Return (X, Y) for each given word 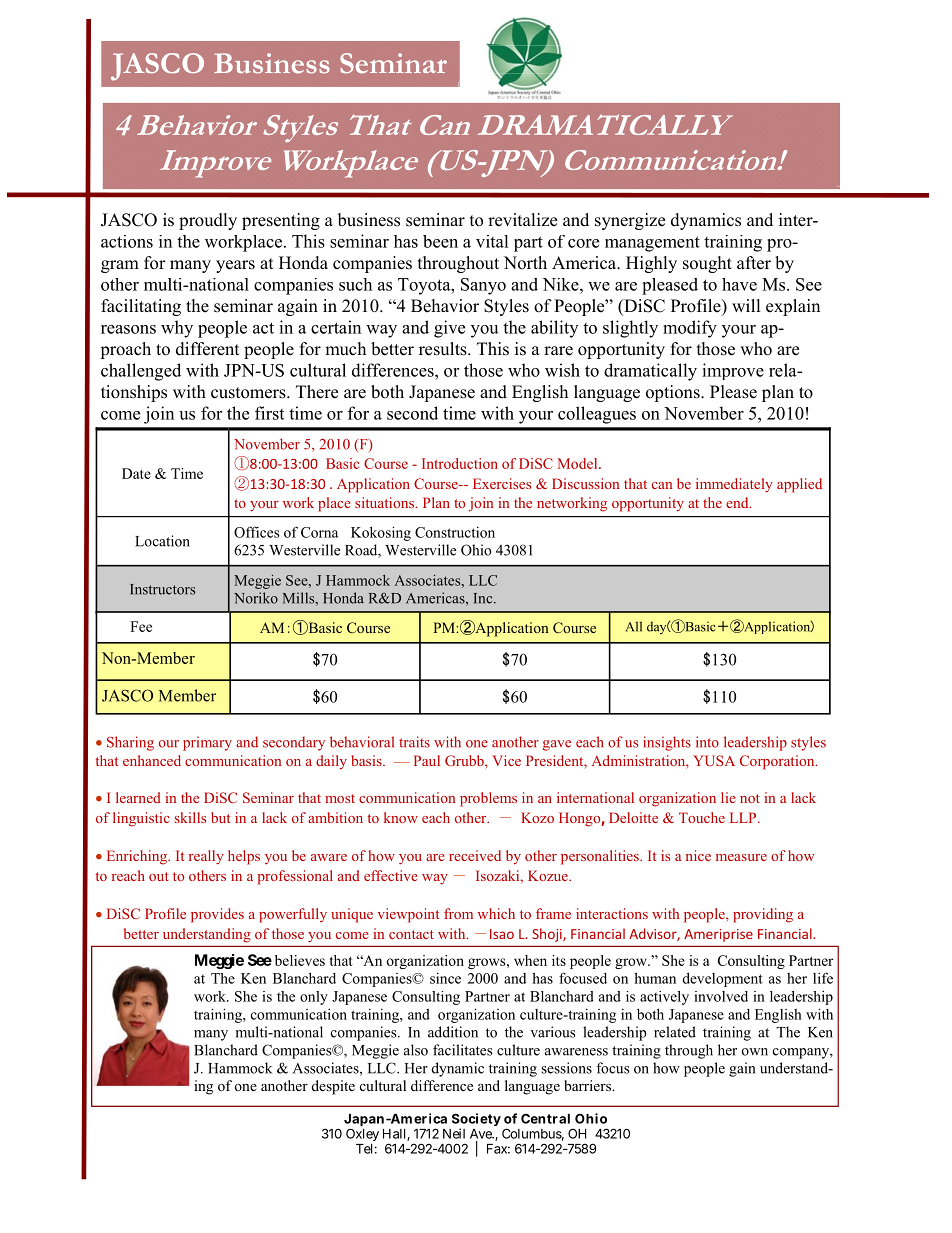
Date (136, 473)
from (458, 913)
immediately (734, 485)
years (235, 266)
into (707, 742)
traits (414, 742)
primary (207, 743)
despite (333, 1087)
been (440, 241)
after (754, 263)
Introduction (460, 463)
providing (763, 915)
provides (217, 915)
